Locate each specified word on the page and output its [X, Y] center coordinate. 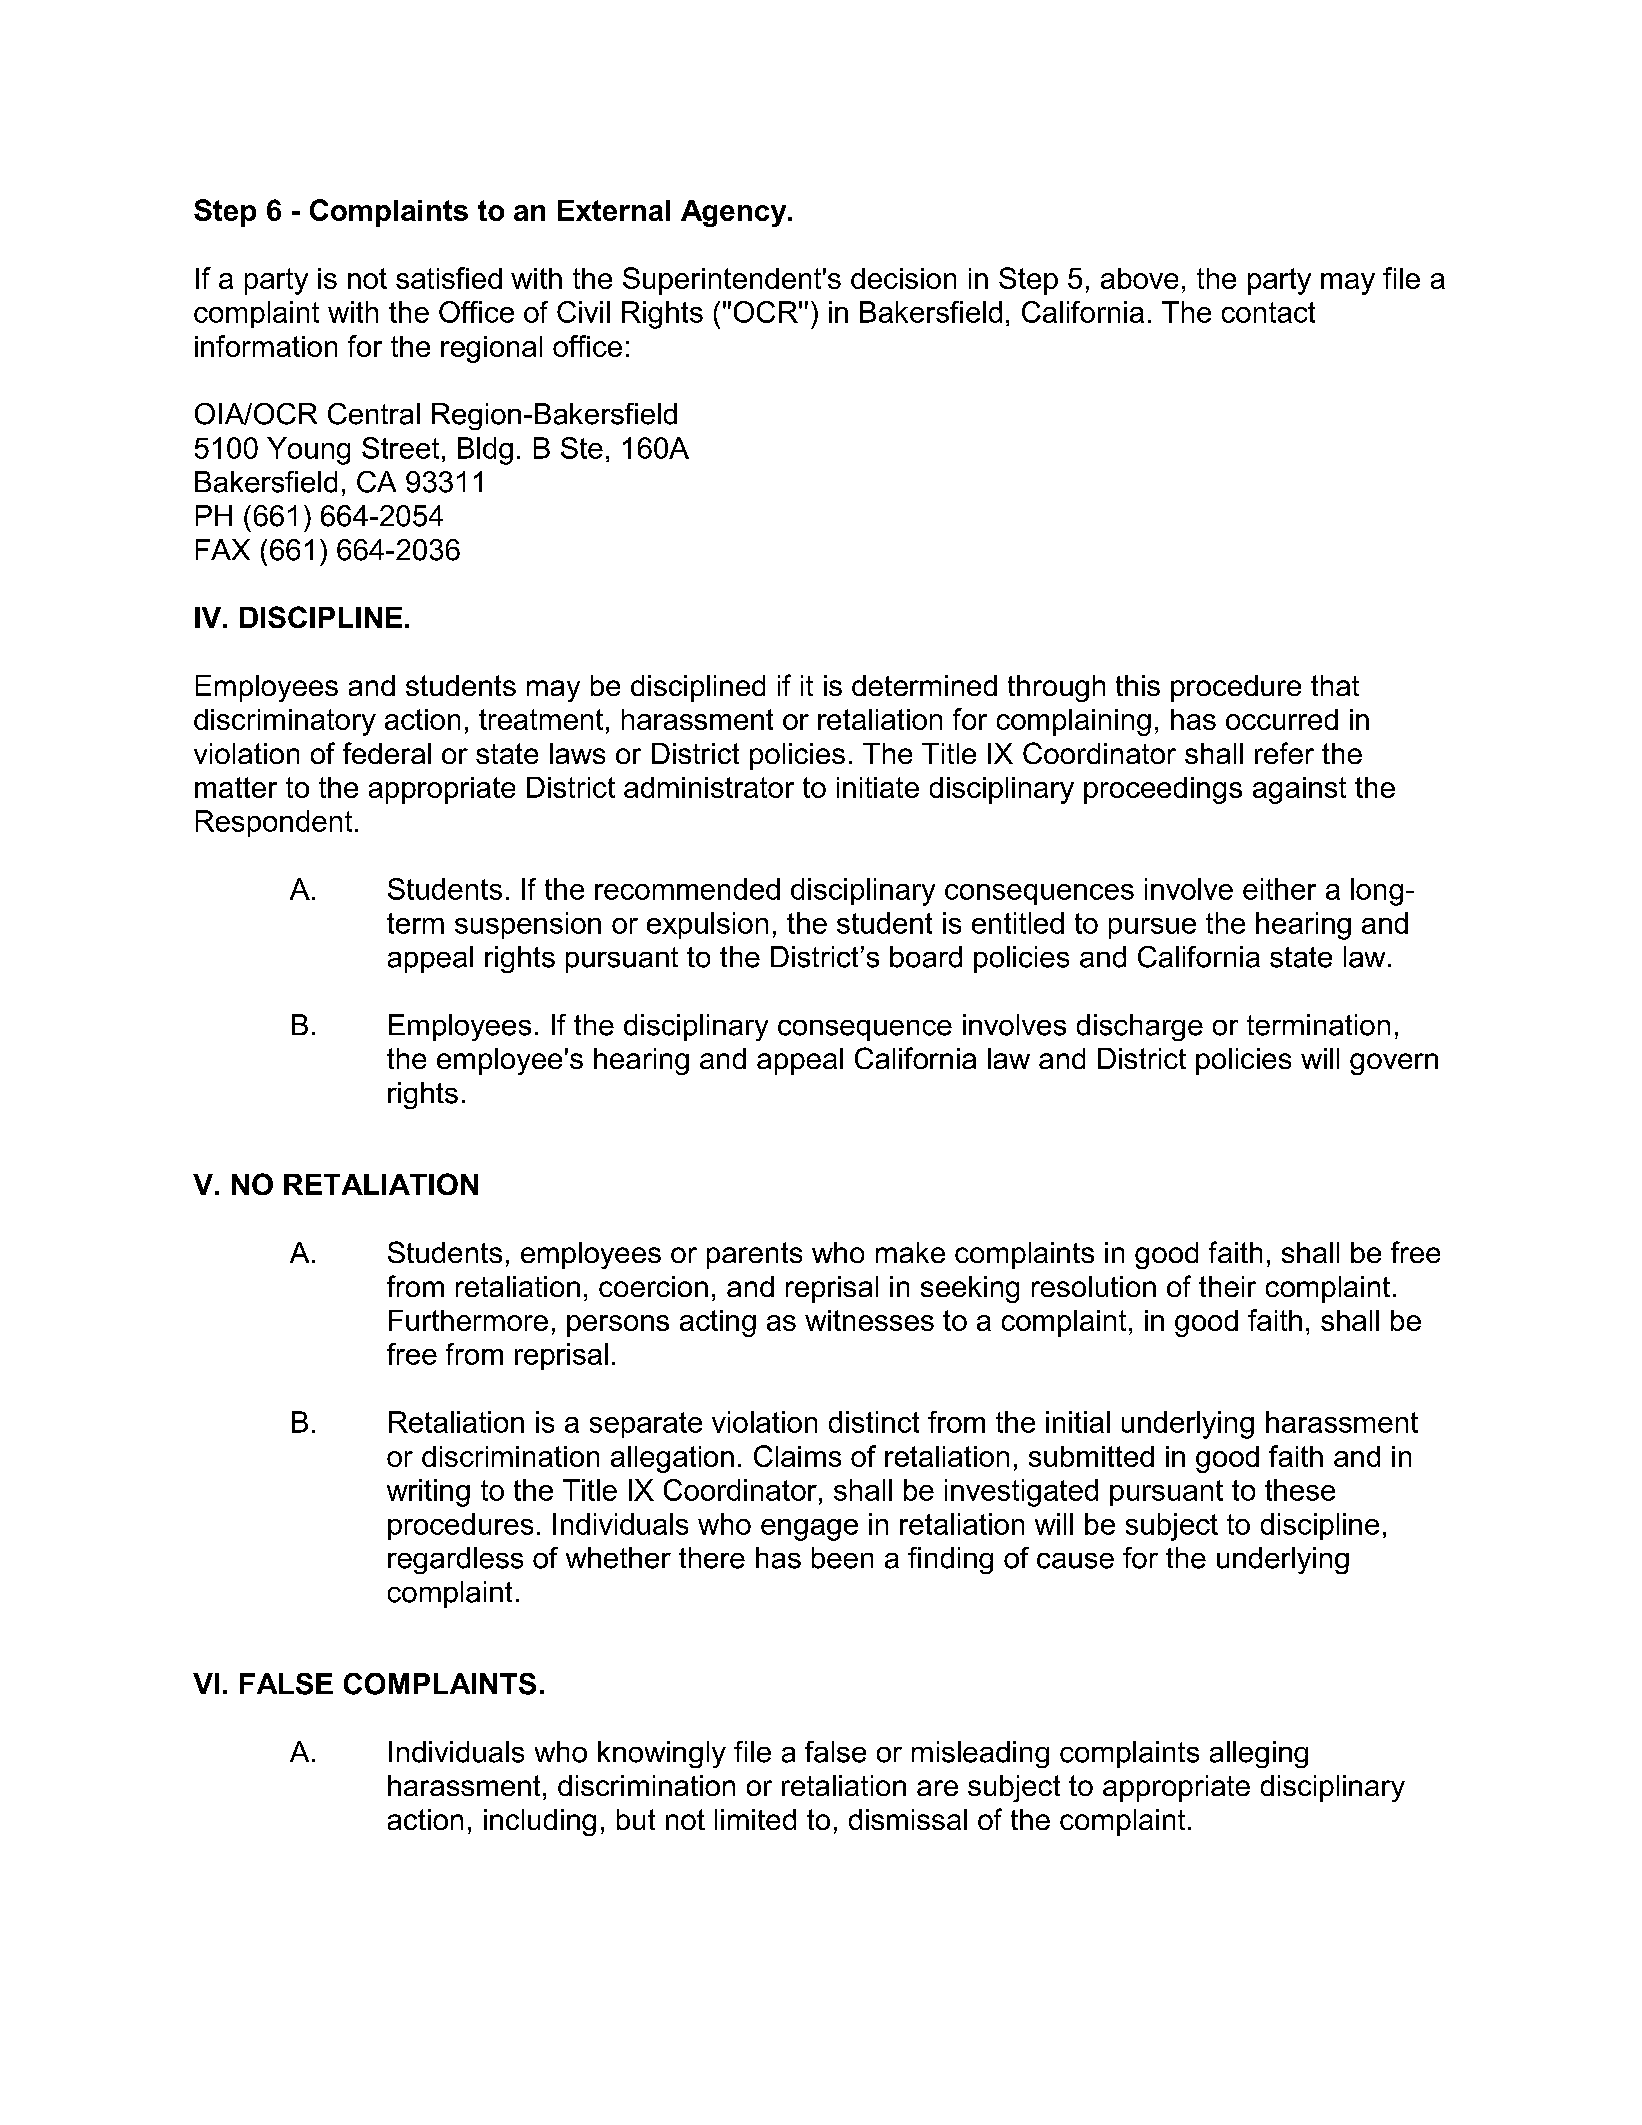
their [1227, 1286]
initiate [878, 787]
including [540, 1822]
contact [1268, 312]
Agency [735, 213]
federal [387, 753]
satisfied [449, 278]
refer [1284, 753]
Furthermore [468, 1320]
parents [754, 1255]
